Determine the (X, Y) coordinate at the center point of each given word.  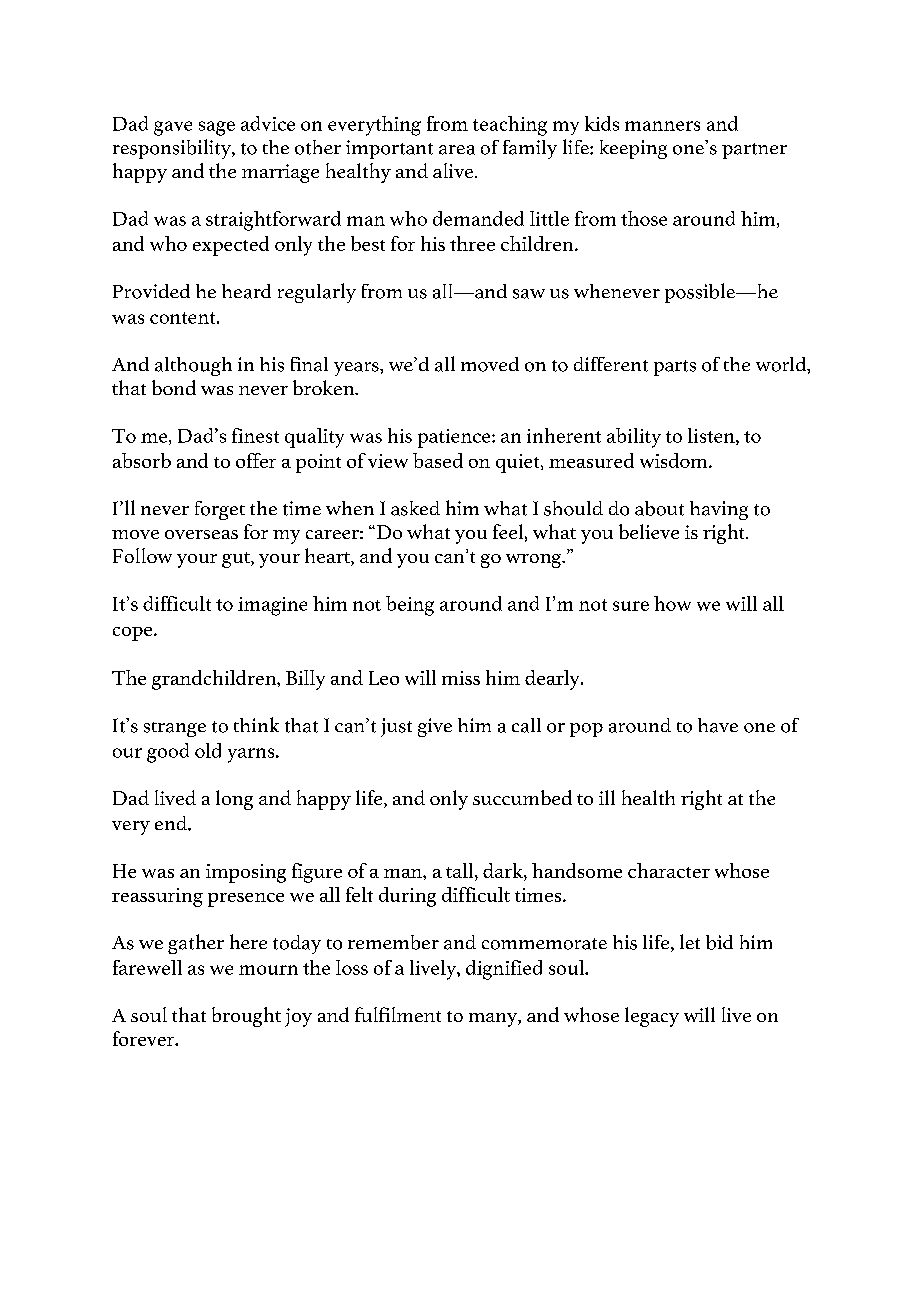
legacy (652, 1017)
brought (246, 1017)
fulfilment (398, 1014)
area (457, 150)
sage (217, 128)
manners (662, 126)
